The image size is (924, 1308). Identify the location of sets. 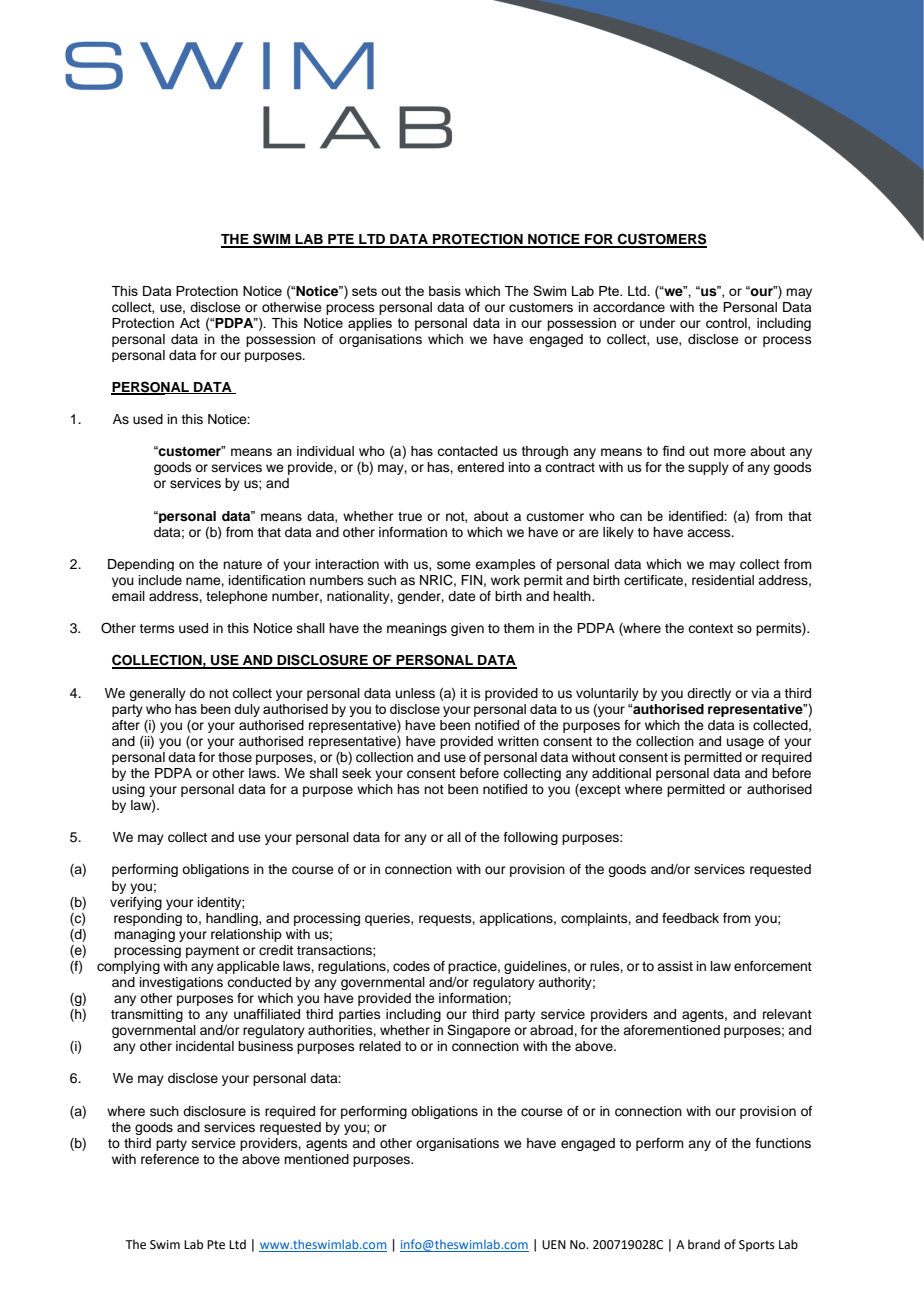
(364, 291).
